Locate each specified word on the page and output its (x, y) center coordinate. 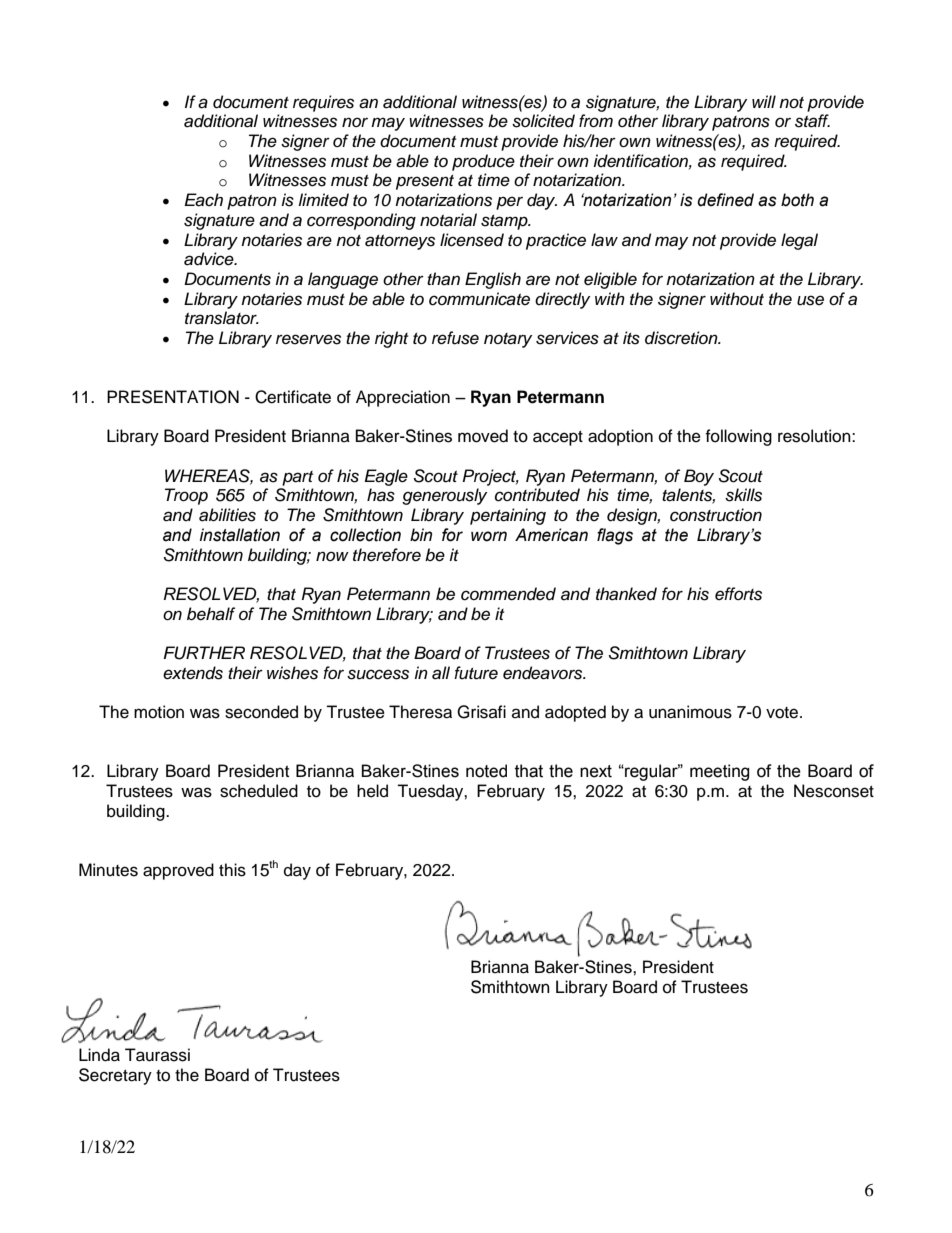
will (764, 101)
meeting (720, 772)
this (232, 870)
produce (483, 162)
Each (203, 200)
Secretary (115, 1076)
